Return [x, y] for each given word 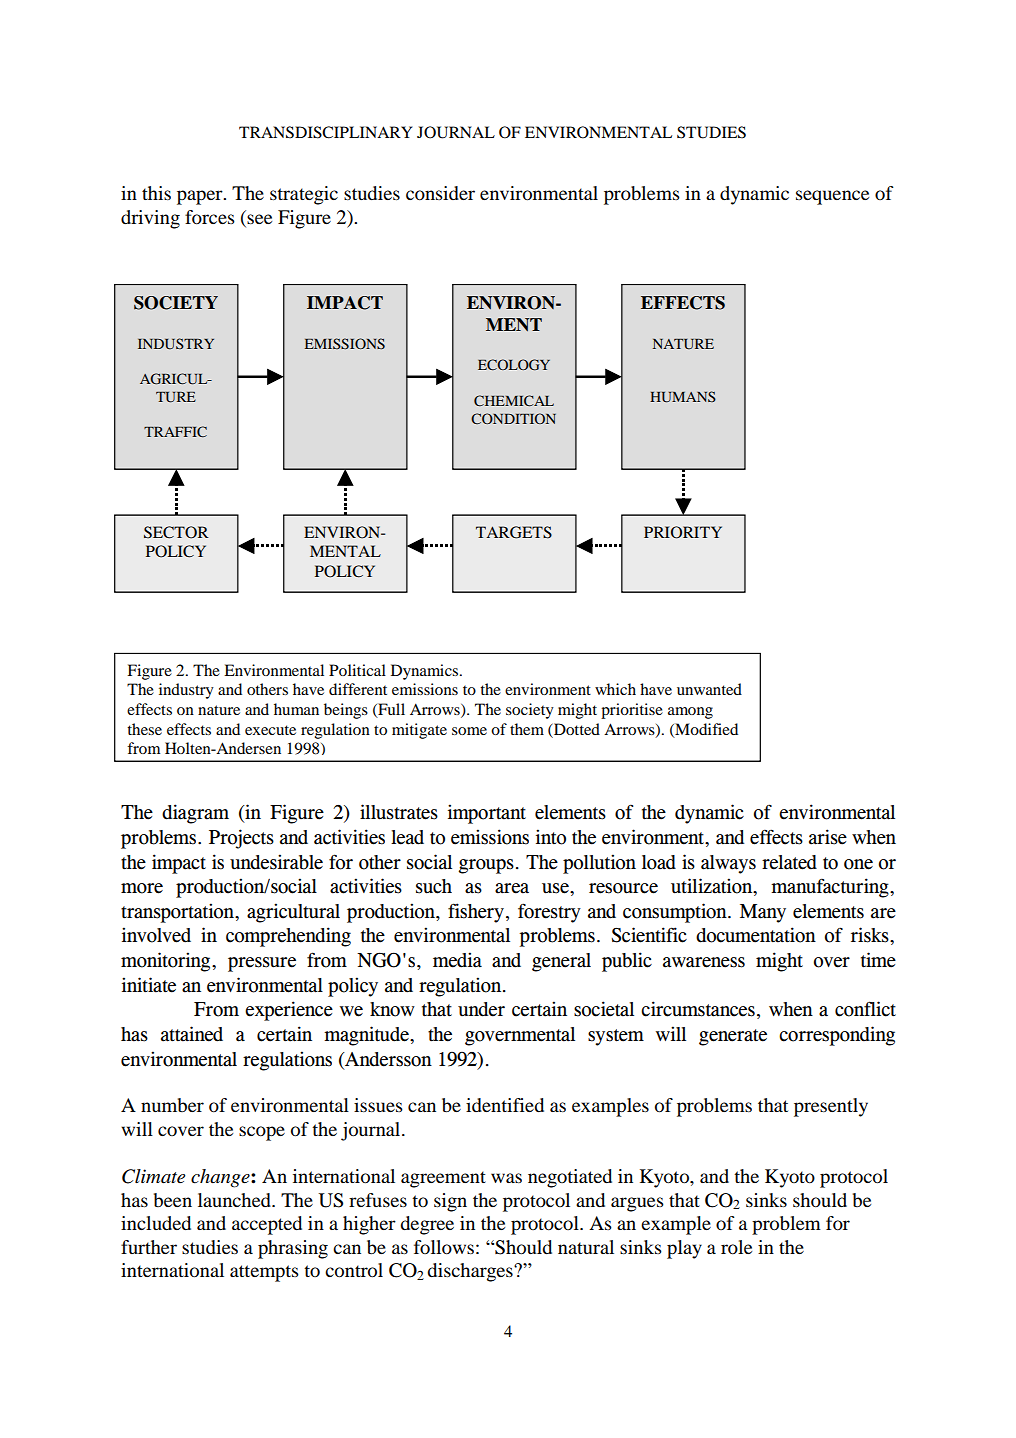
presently [831, 1107]
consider [440, 193]
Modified [705, 730]
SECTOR [176, 532]
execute [270, 730]
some [469, 731]
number [172, 1105]
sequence [832, 197]
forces [210, 217]
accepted [267, 1225]
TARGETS [514, 532]
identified [505, 1105]
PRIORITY [683, 532]
